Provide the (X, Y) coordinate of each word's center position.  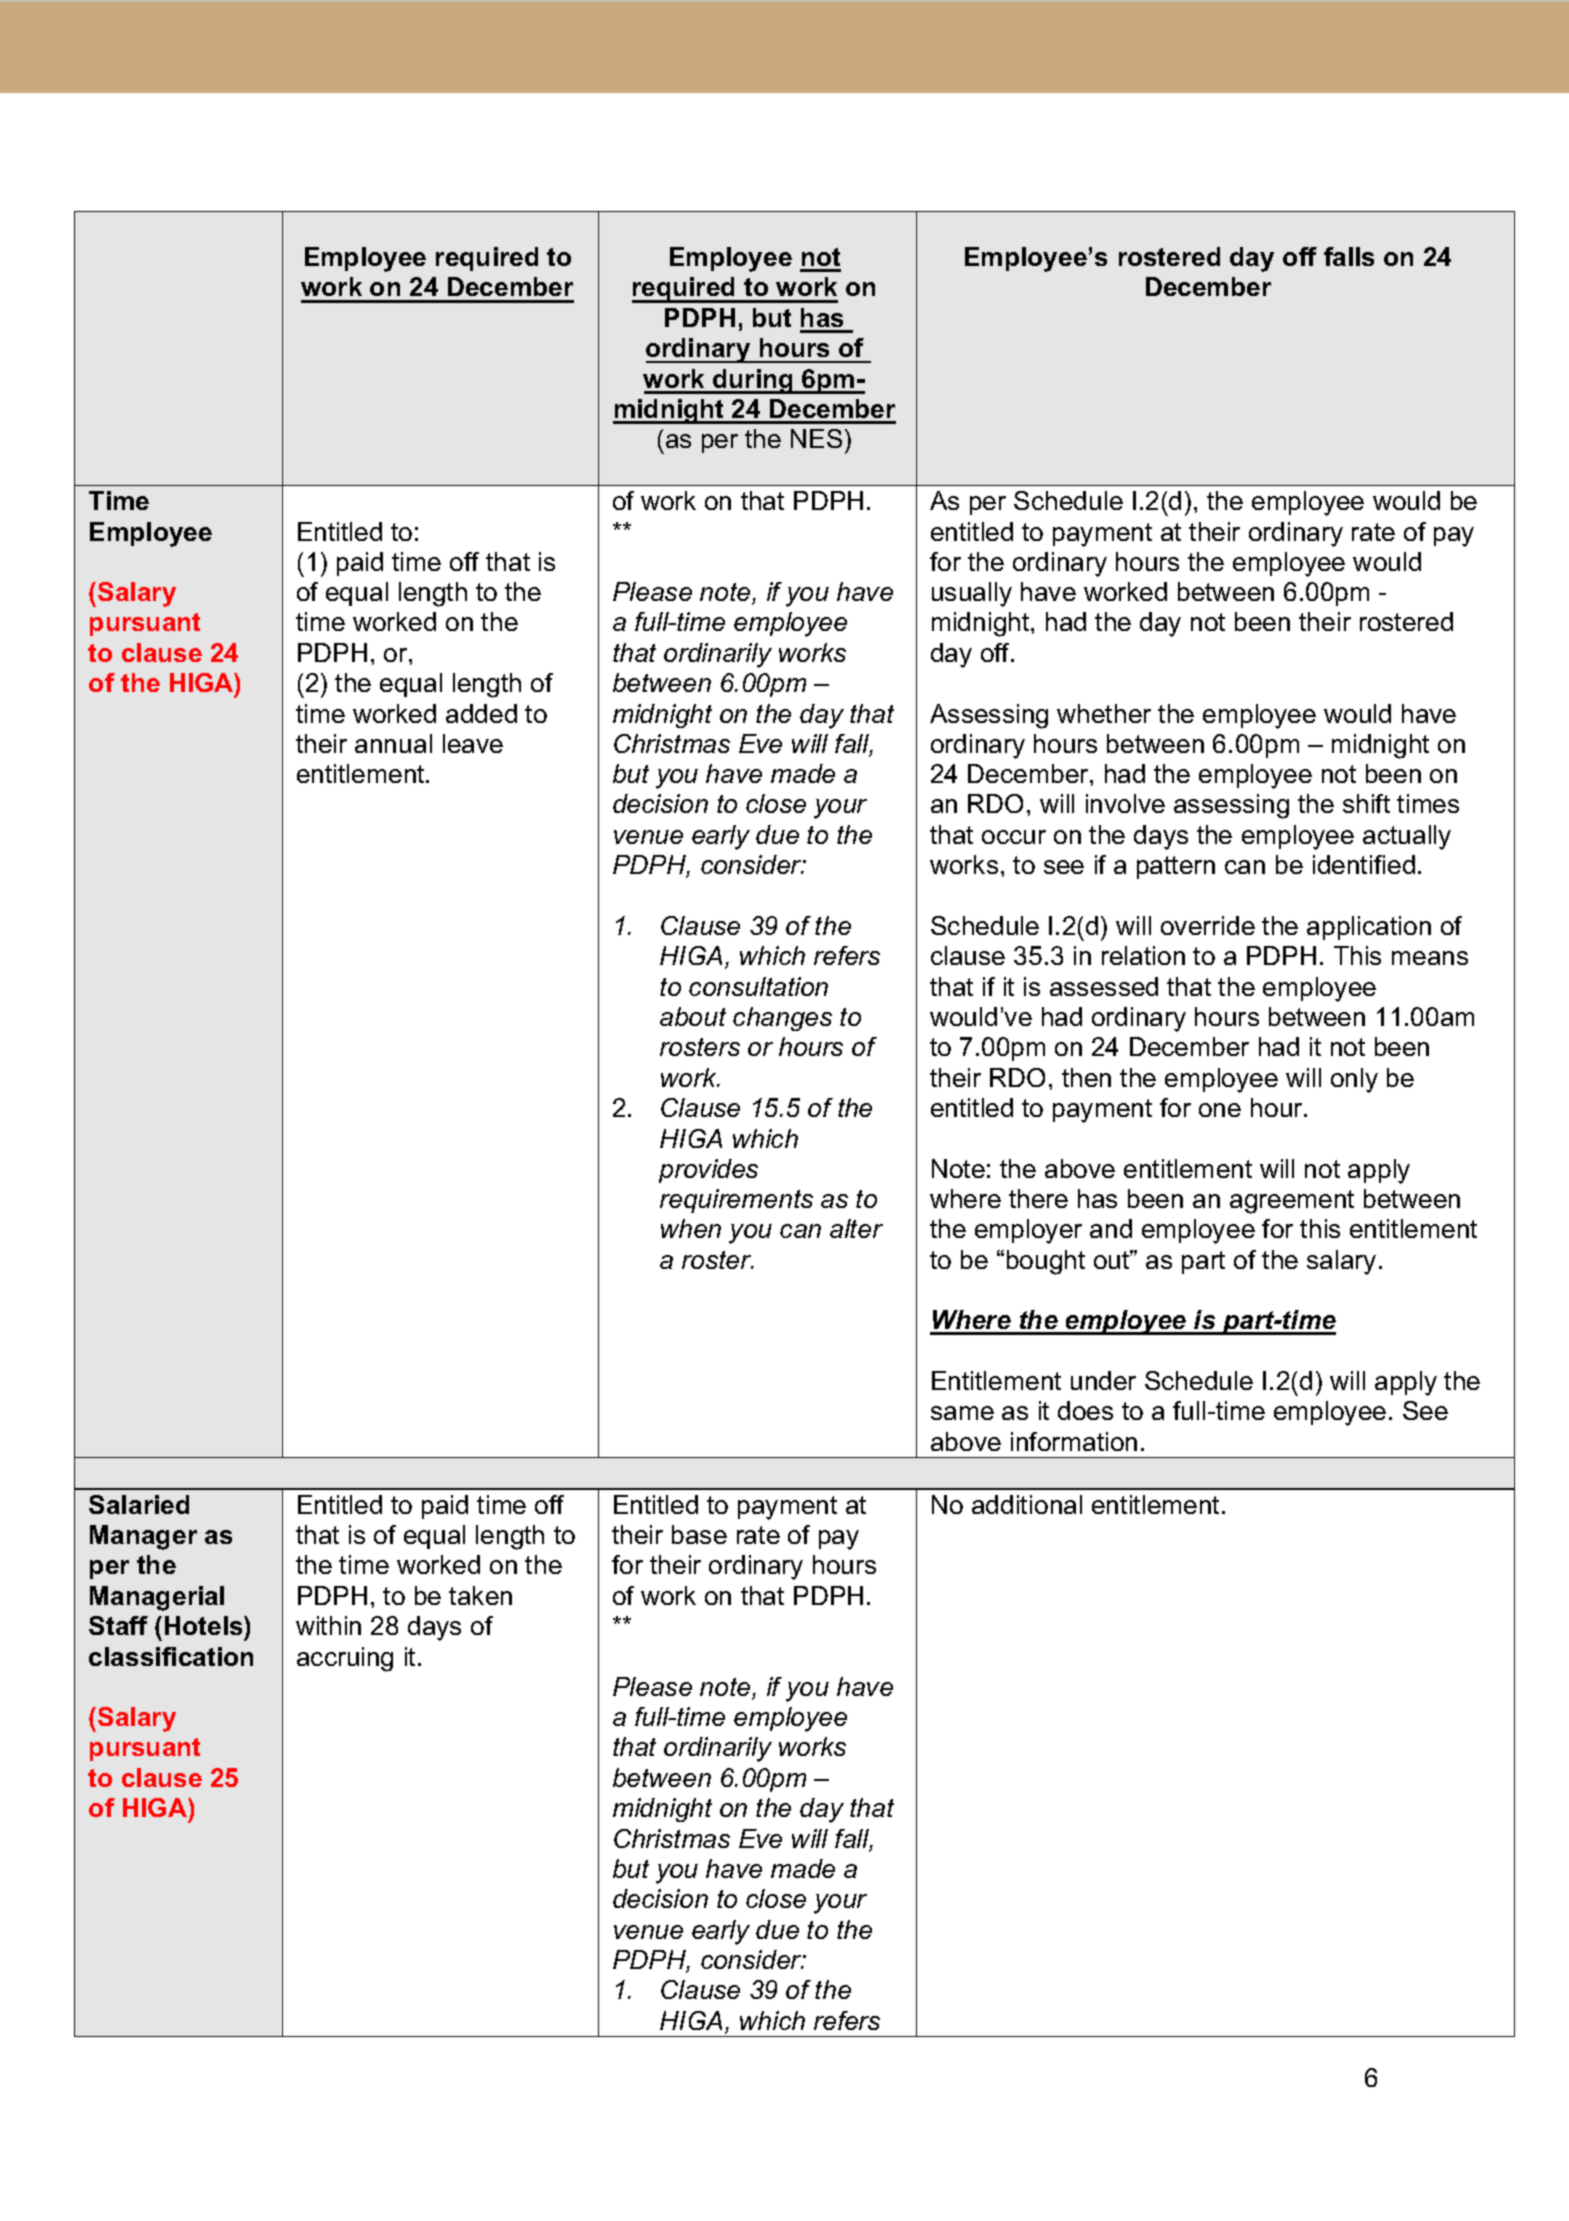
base (699, 1534)
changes (782, 1019)
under (1103, 1380)
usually (972, 594)
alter (856, 1228)
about (693, 1016)
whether (1104, 713)
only (1354, 1080)
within (328, 1625)
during (753, 381)
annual (393, 743)
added (481, 713)
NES (816, 438)
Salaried (139, 1504)
